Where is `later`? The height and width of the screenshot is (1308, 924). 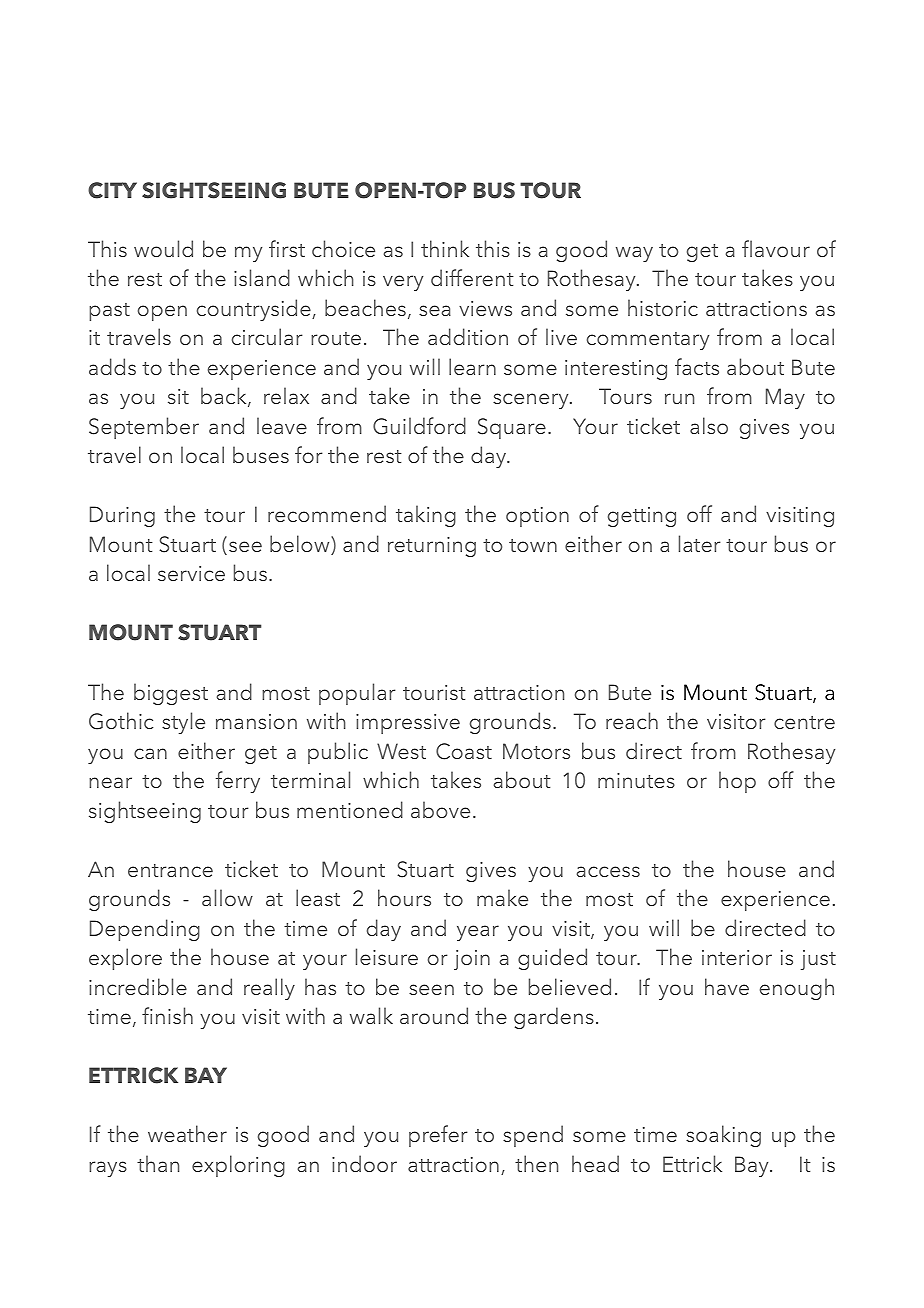
later is located at coordinates (700, 543).
